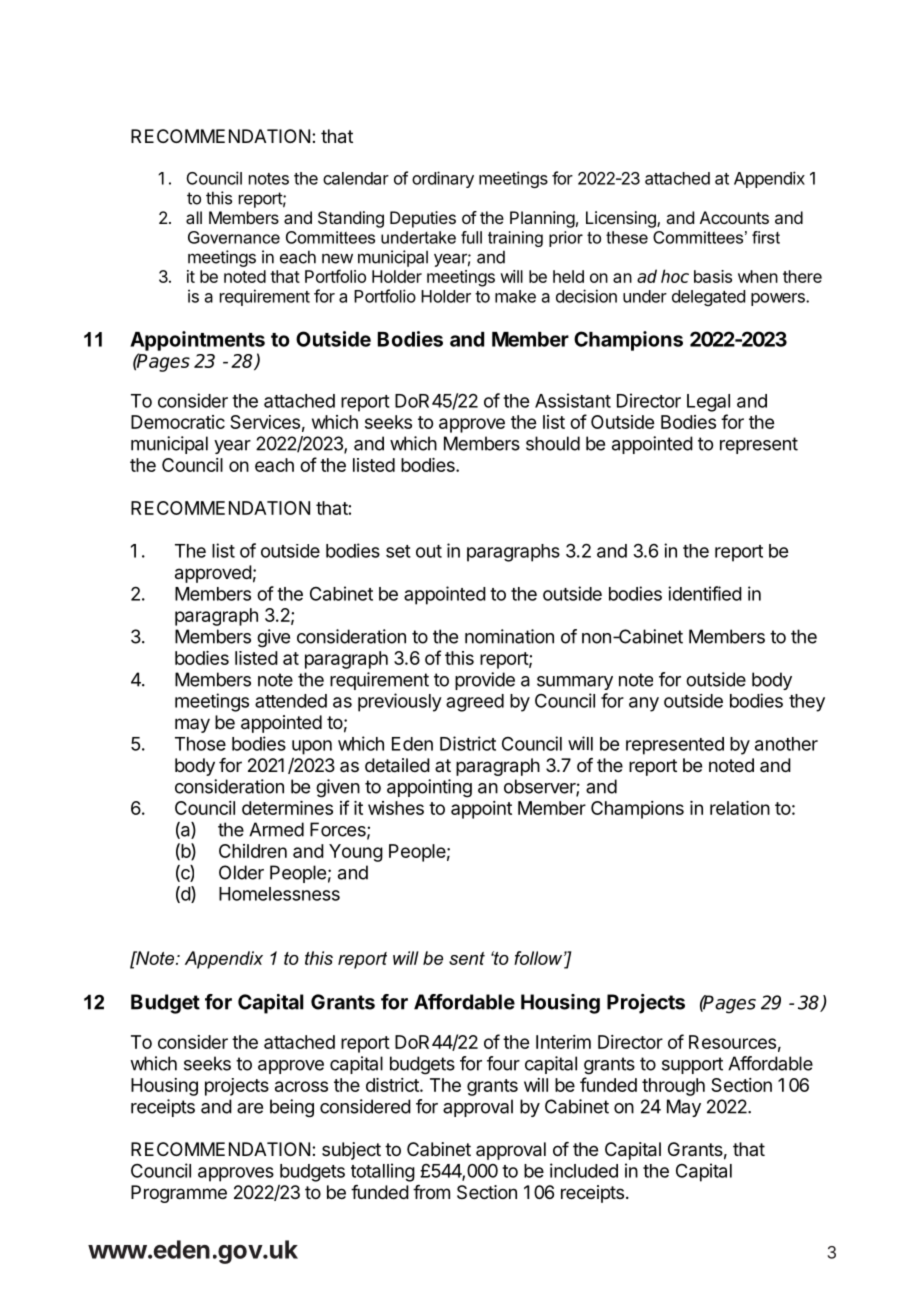 The height and width of the document is (1308, 924). What do you see at coordinates (734, 217) in the document?
I see `Accounts` at bounding box center [734, 217].
